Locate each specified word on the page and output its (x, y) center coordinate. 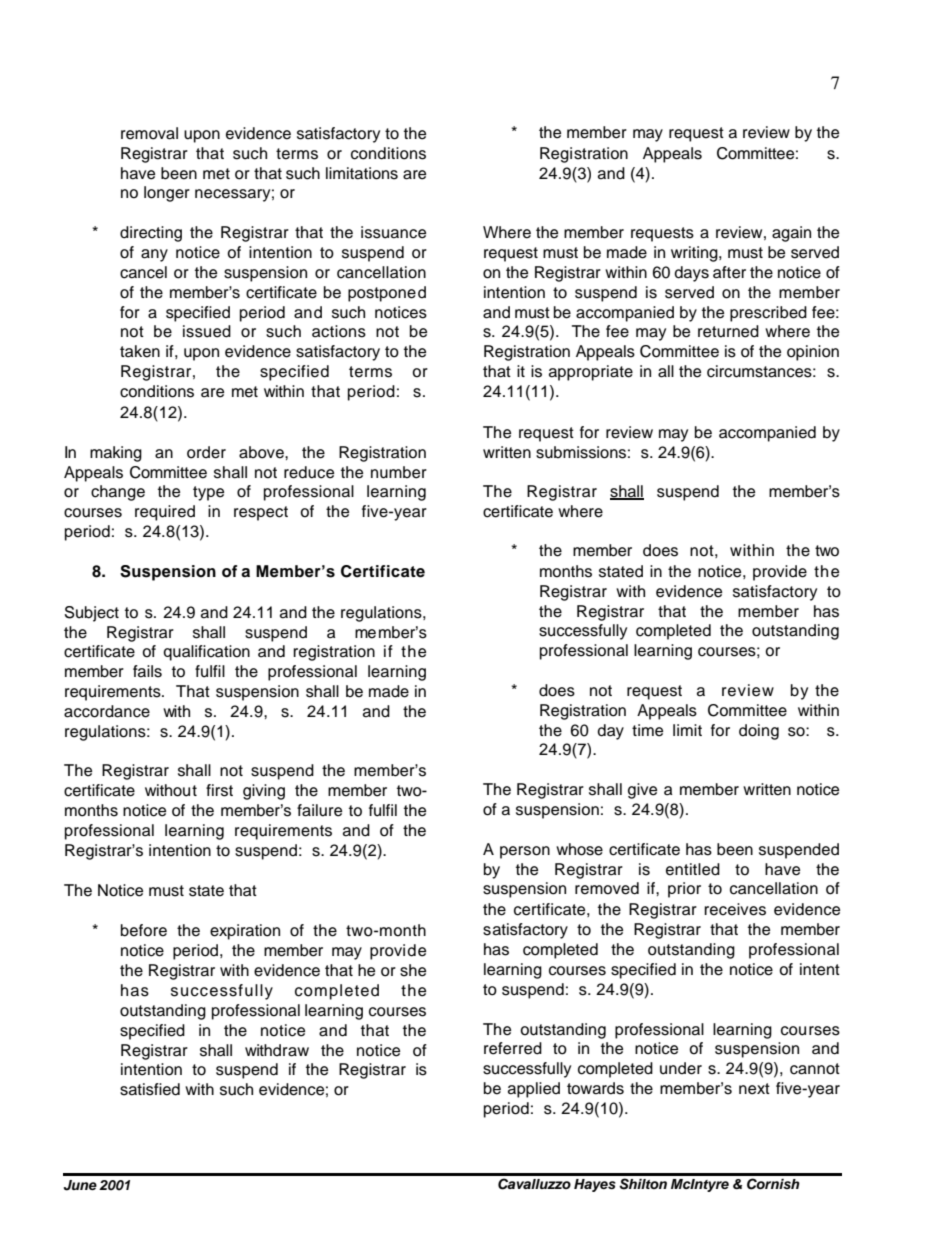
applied (534, 1090)
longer (167, 194)
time (647, 730)
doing (759, 732)
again (791, 234)
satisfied (150, 1089)
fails (147, 671)
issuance (393, 232)
